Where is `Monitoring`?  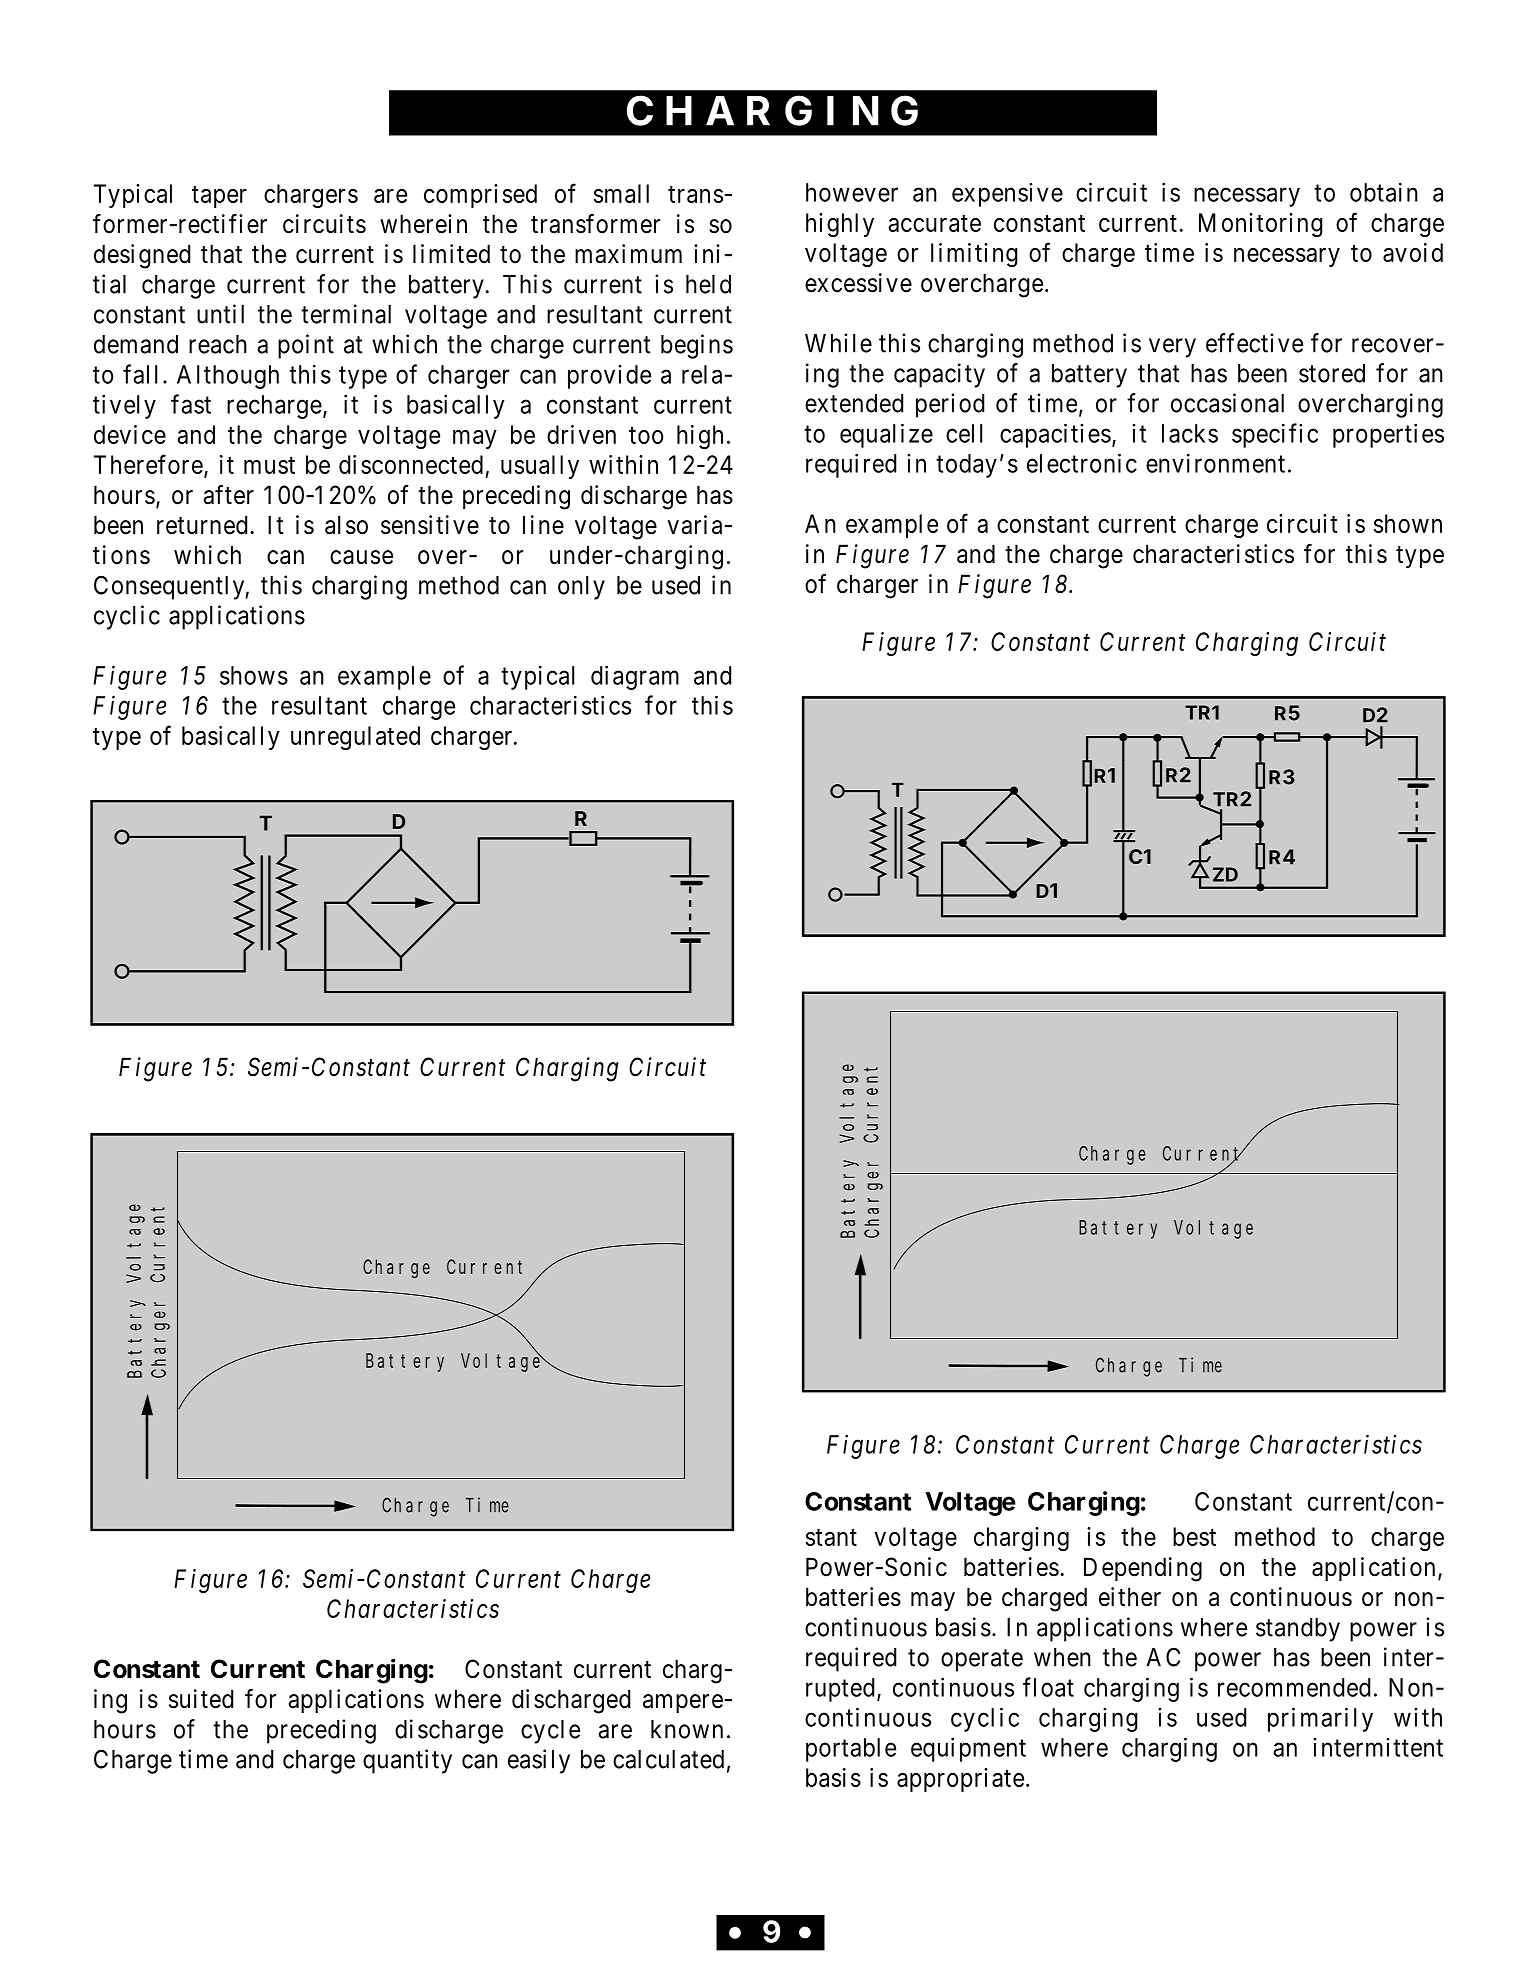 Monitoring is located at coordinates (1261, 225).
